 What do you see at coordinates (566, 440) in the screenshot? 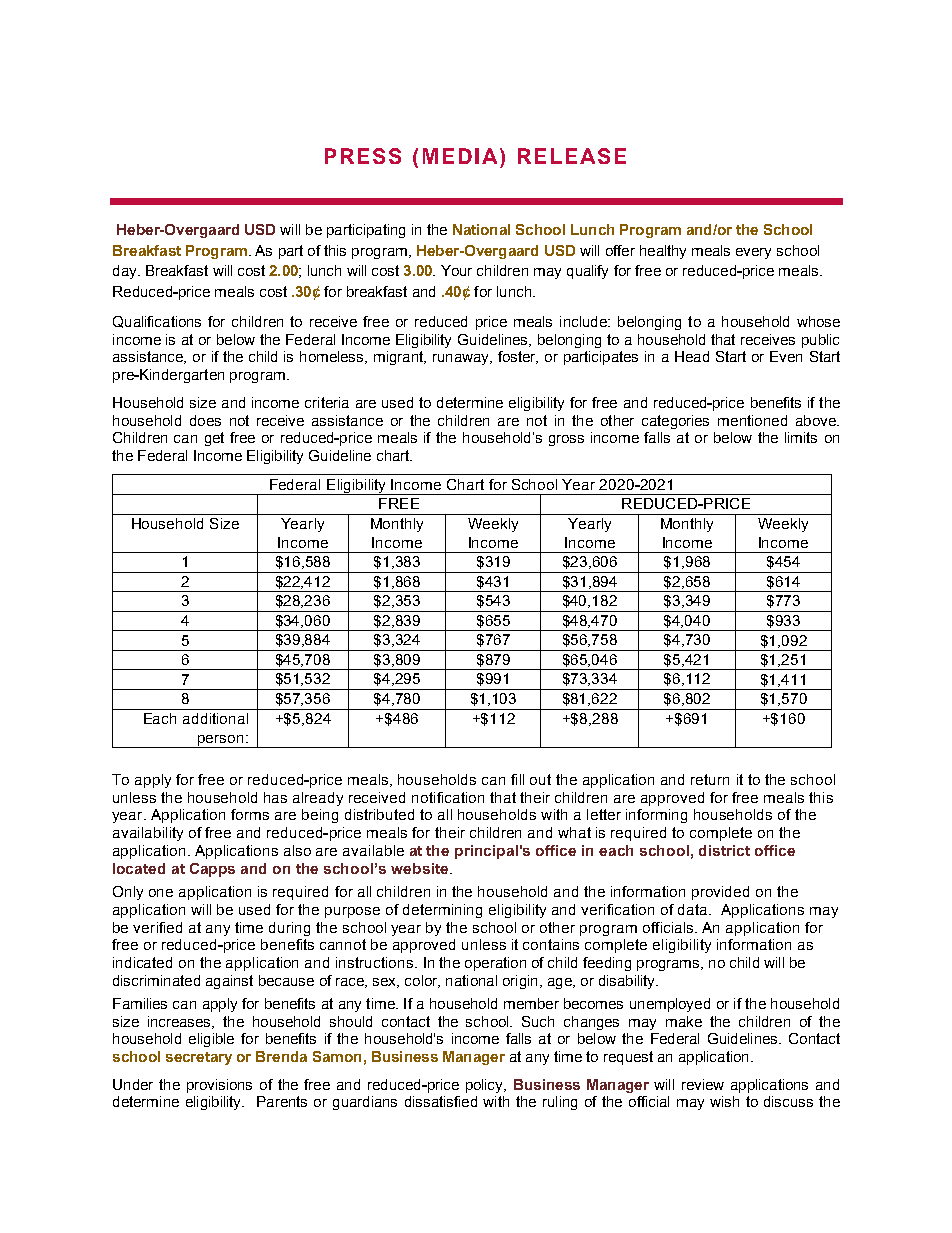
I see `gross` at bounding box center [566, 440].
